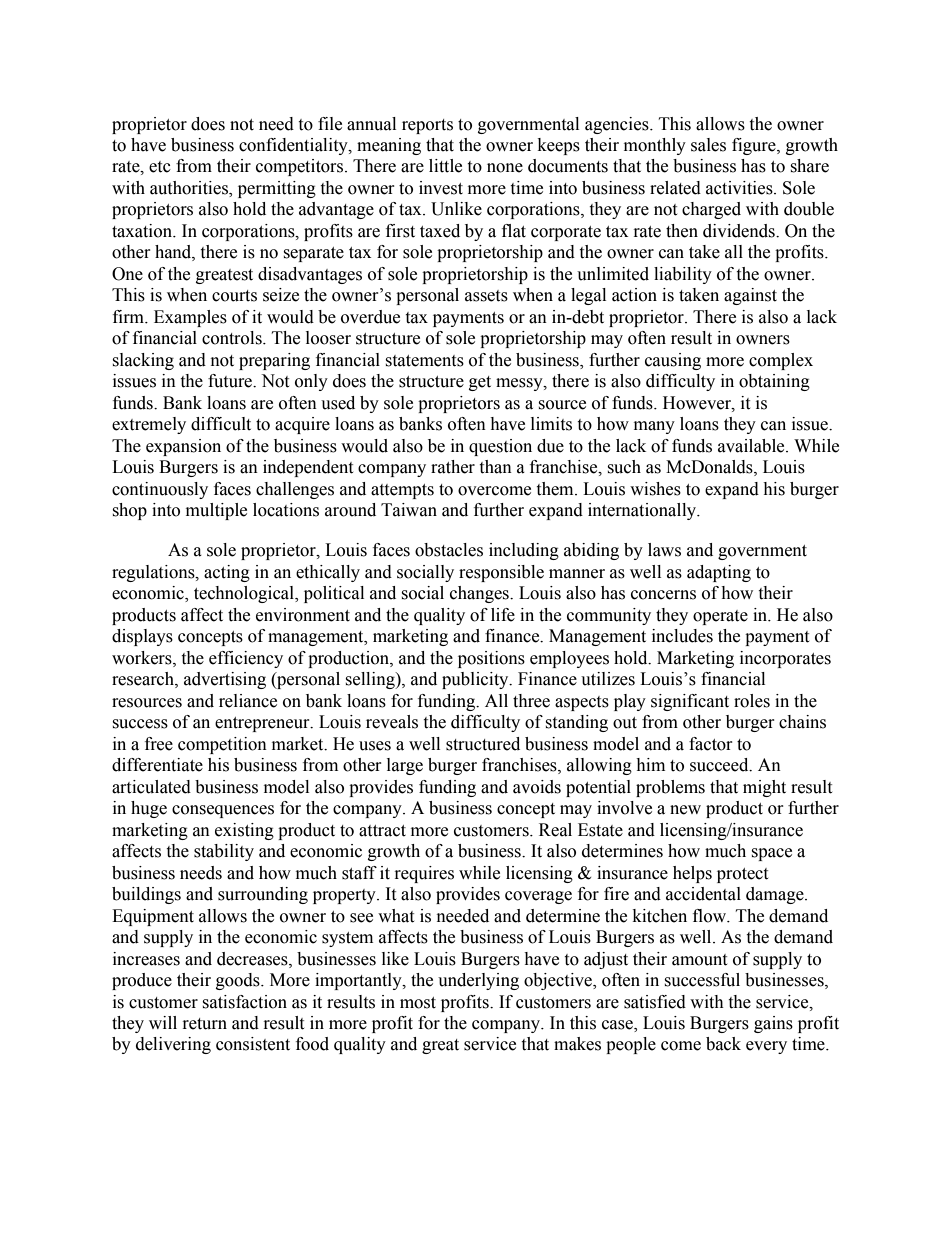 Image resolution: width=952 pixels, height=1233 pixels. Describe the element at coordinates (205, 1024) in the image. I see `return` at that location.
